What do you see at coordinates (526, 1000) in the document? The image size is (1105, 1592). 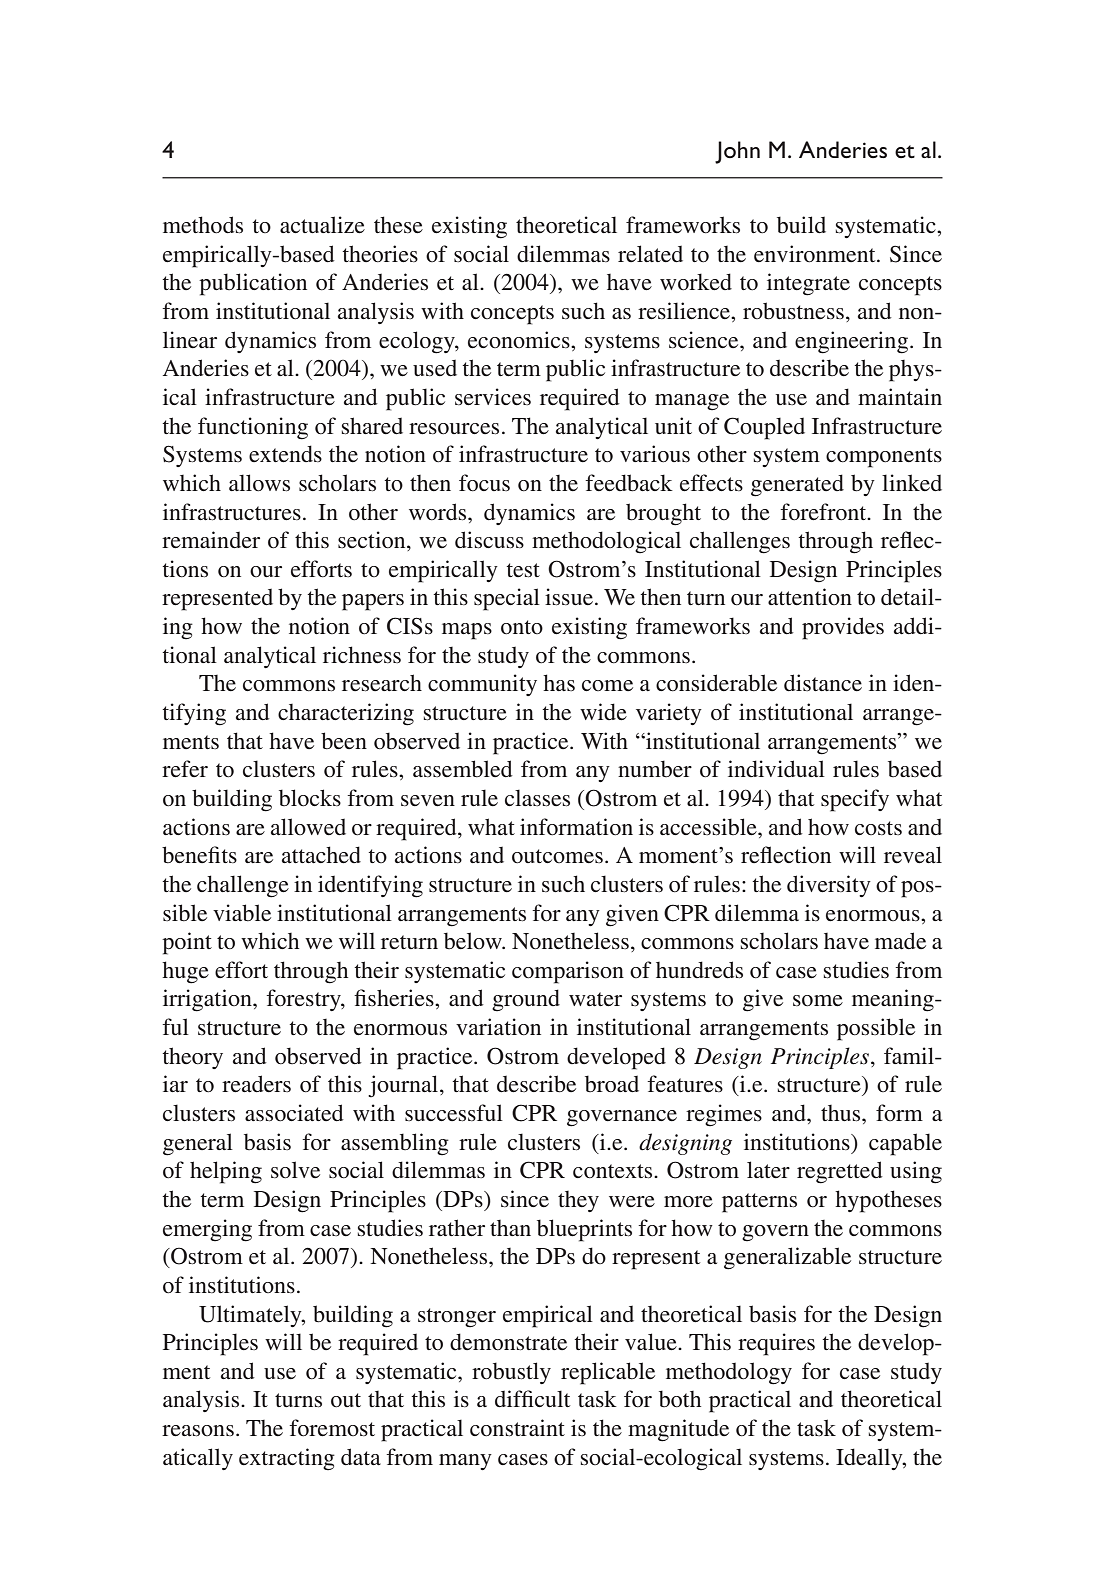 I see `ground` at bounding box center [526, 1000].
